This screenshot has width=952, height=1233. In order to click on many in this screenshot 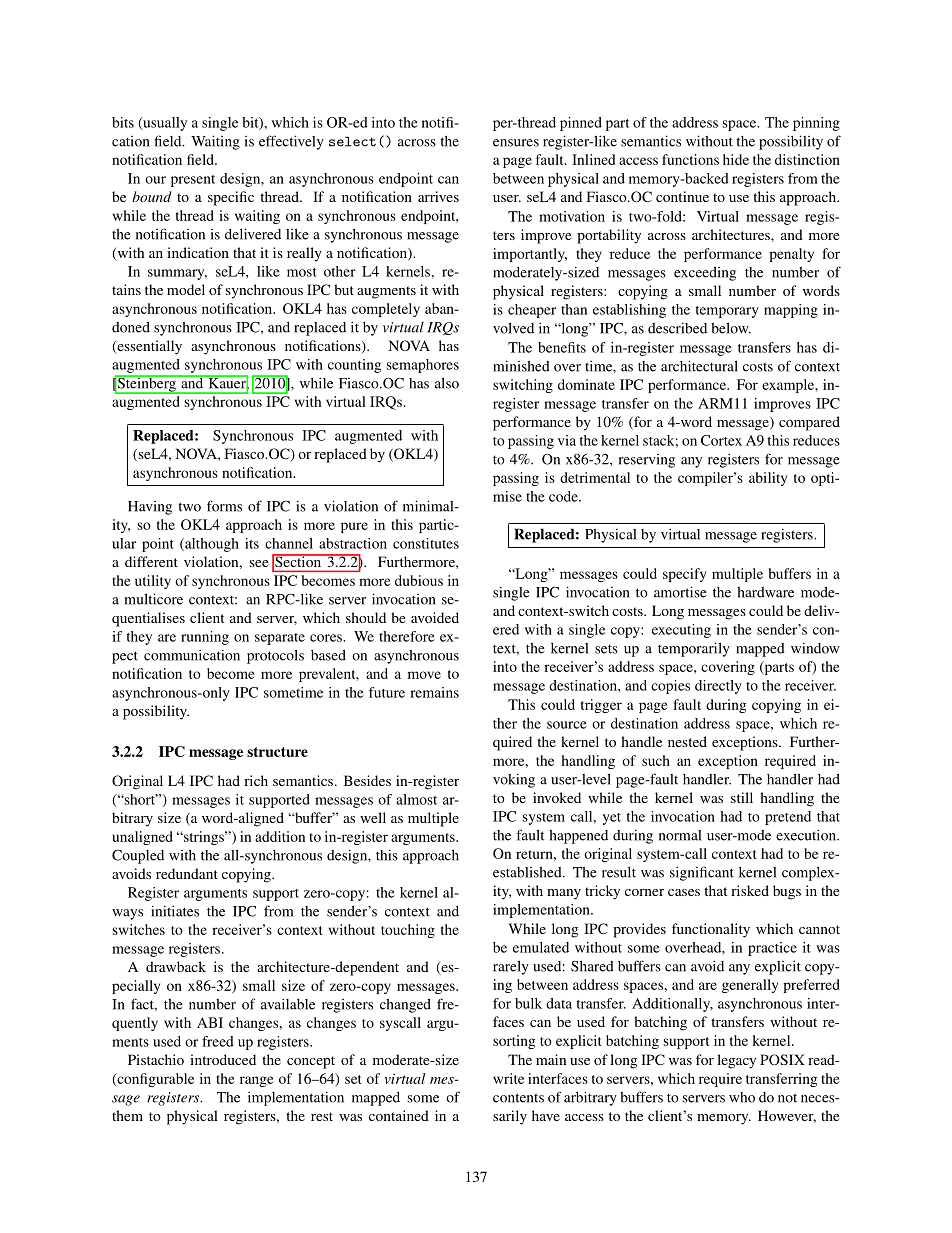, I will do `click(564, 894)`.
